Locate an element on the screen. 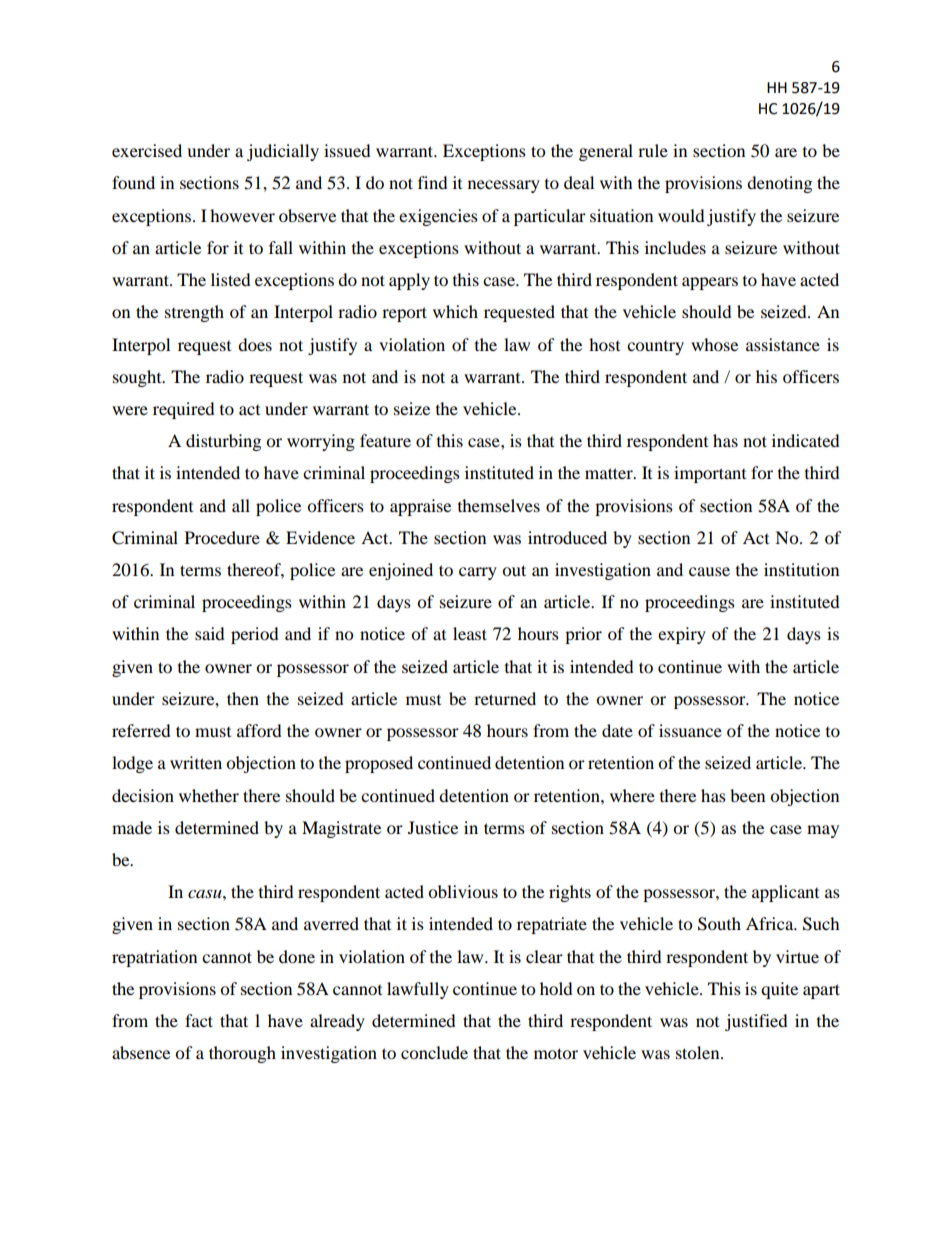 The image size is (952, 1233). carry is located at coordinates (478, 573).
